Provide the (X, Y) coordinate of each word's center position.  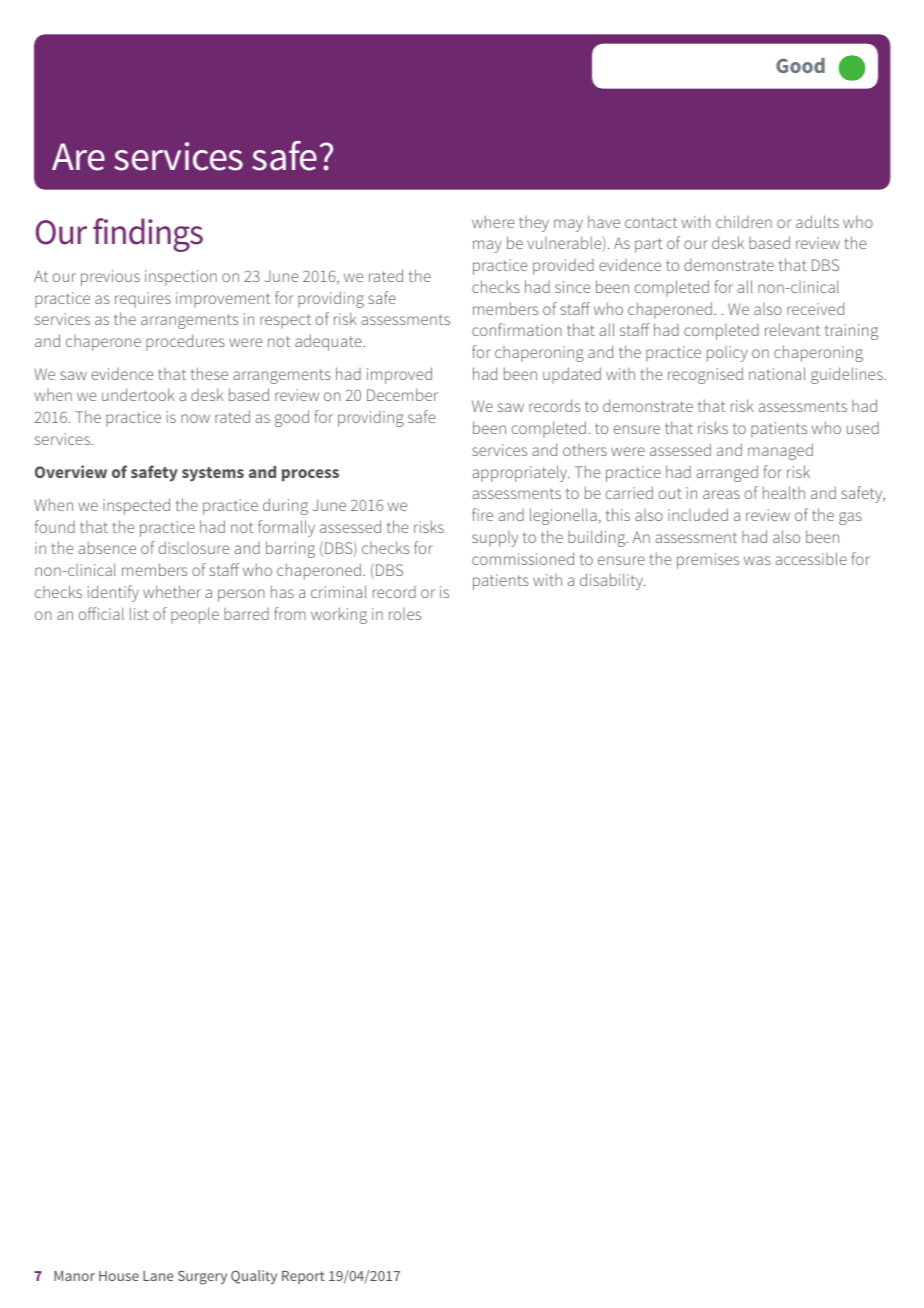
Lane (158, 1276)
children (744, 221)
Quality (254, 1277)
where (493, 221)
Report (303, 1277)
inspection (181, 278)
